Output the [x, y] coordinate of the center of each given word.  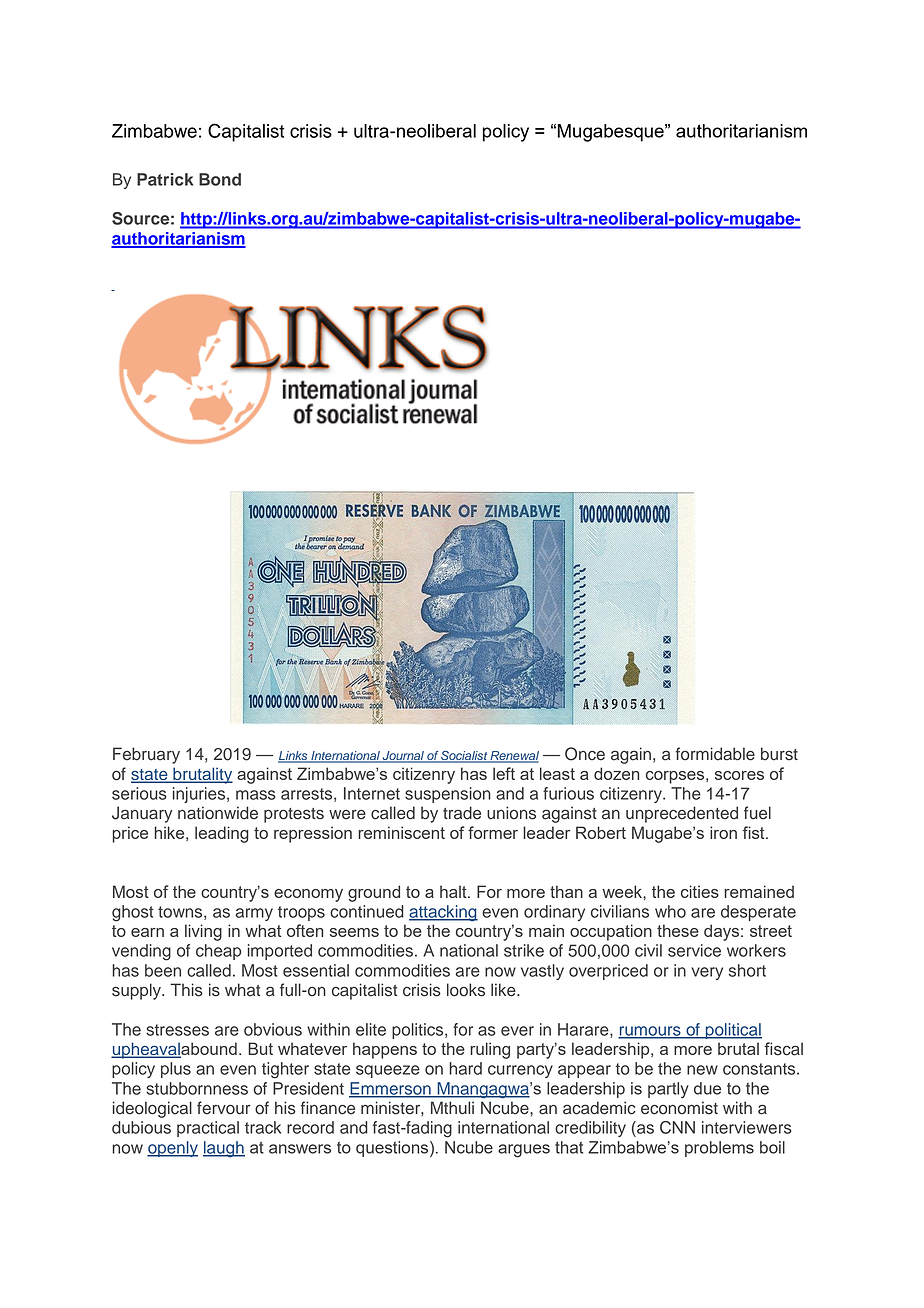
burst [779, 754]
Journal [403, 757]
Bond [220, 179]
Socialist [464, 757]
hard [465, 1068]
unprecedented [682, 814]
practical [208, 1129]
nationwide [218, 813]
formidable [715, 754]
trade [462, 813]
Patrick [165, 179]
